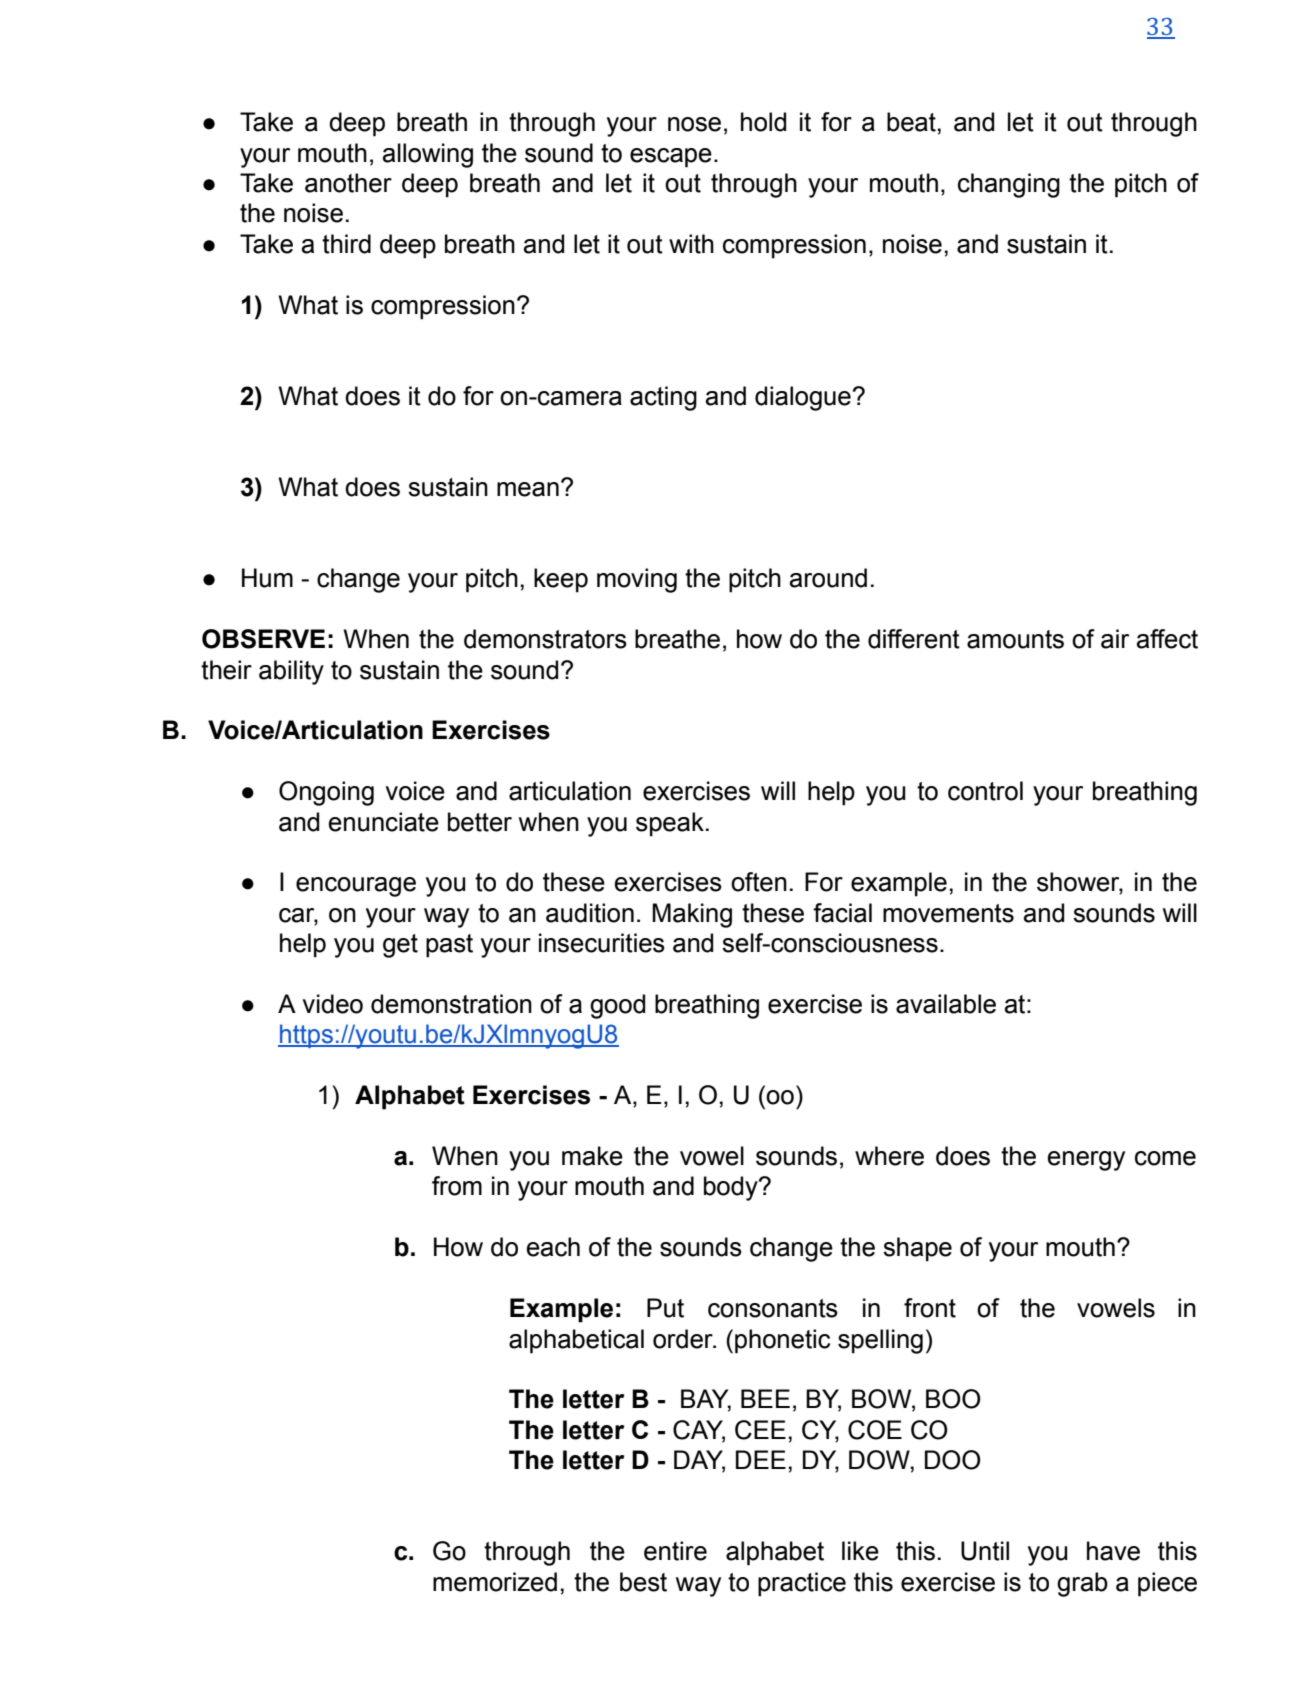  What do you see at coordinates (985, 791) in the screenshot?
I see `control` at bounding box center [985, 791].
